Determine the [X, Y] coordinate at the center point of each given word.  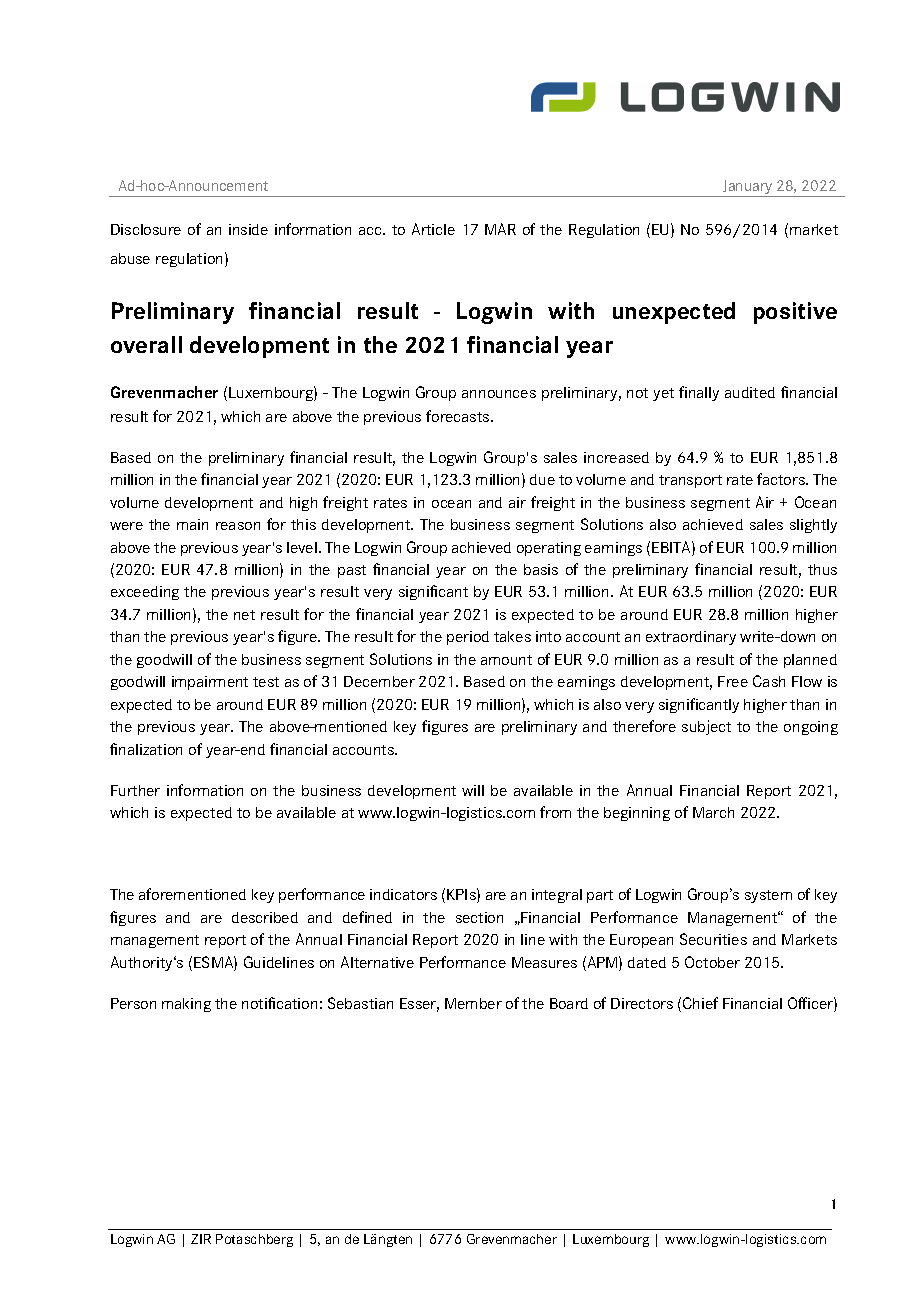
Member [473, 1003]
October [712, 962]
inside [248, 229]
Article [433, 229]
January [748, 188]
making [186, 1005]
